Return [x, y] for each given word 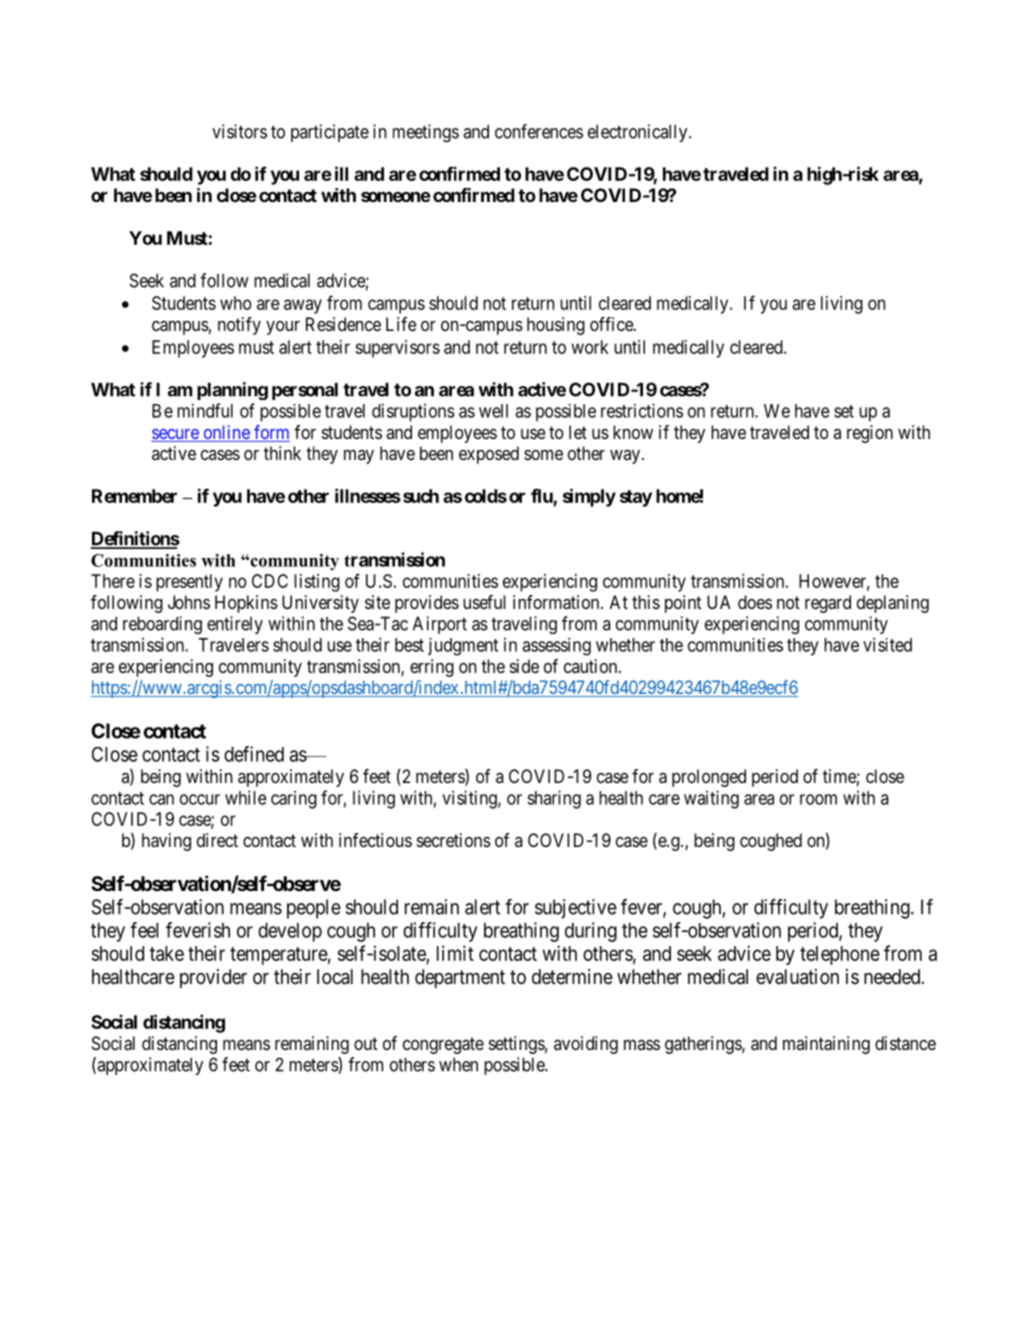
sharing [554, 799]
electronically [639, 133]
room [818, 799]
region [870, 434]
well [493, 411]
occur [200, 799]
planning [232, 391]
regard [828, 604]
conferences [539, 131]
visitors [239, 131]
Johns [189, 602]
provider [213, 978]
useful [484, 602]
